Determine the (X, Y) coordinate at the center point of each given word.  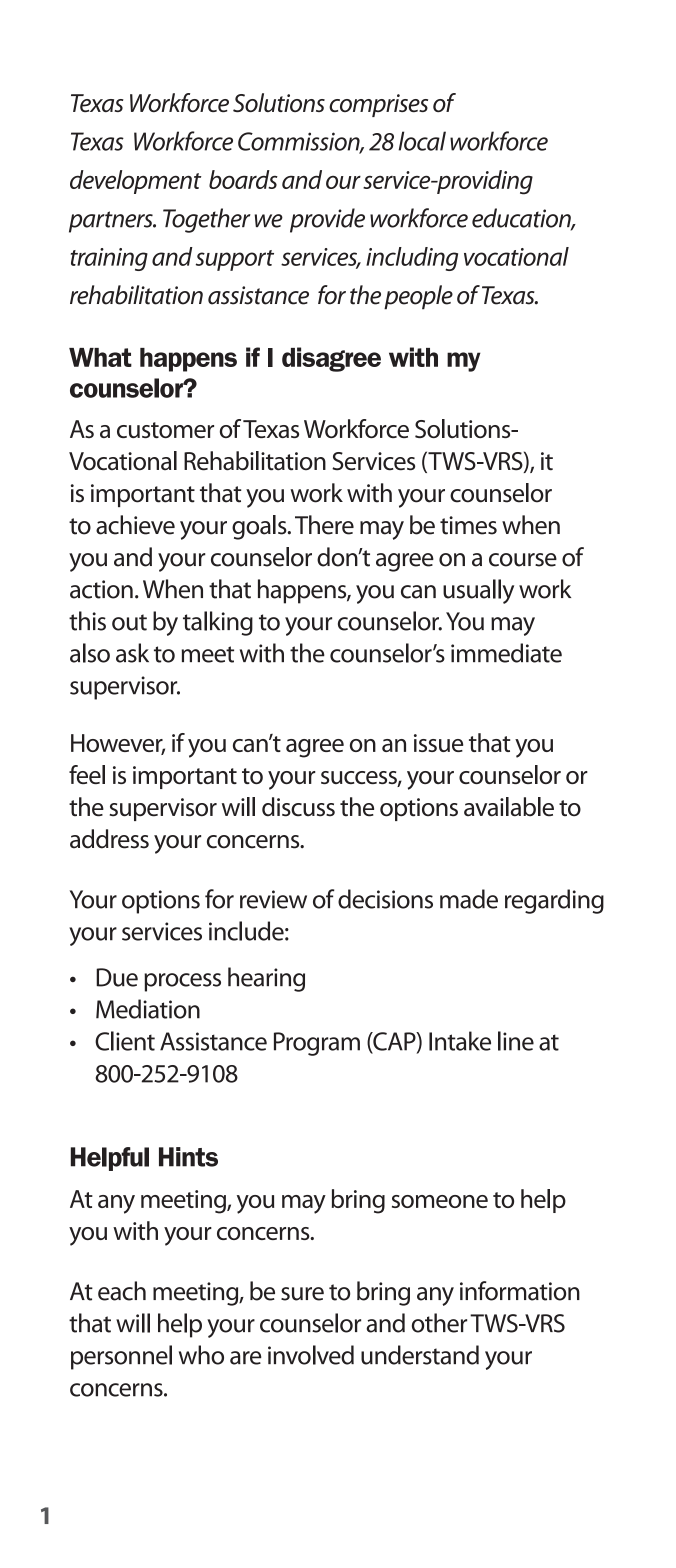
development (135, 182)
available (509, 807)
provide (327, 220)
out (129, 622)
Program (317, 1044)
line (516, 1041)
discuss (298, 807)
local (422, 141)
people (418, 297)
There (324, 525)
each (122, 1291)
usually (478, 591)
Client (125, 1041)
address (109, 839)
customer (165, 430)
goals (260, 527)
